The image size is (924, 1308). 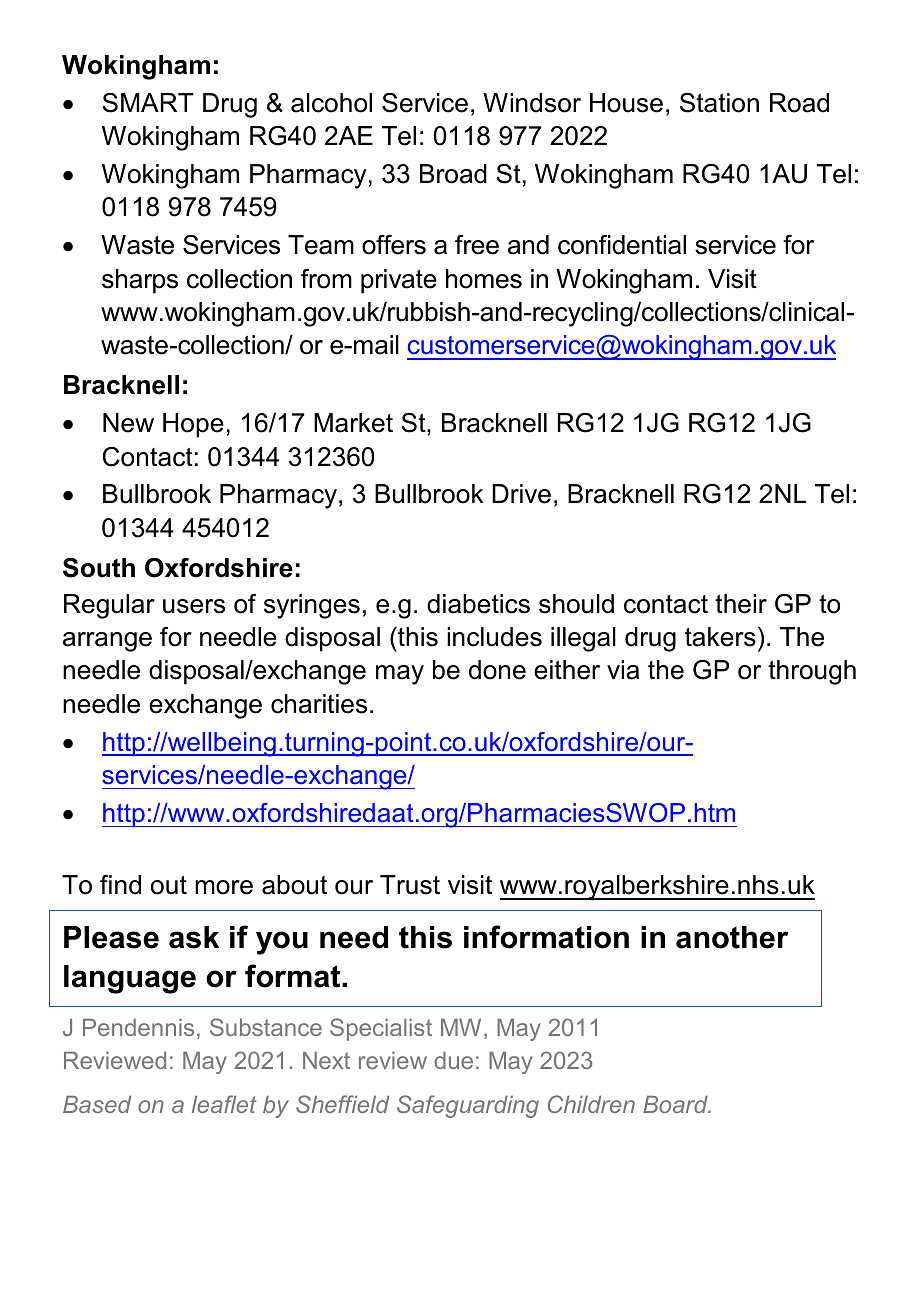 What do you see at coordinates (497, 670) in the screenshot?
I see `done` at bounding box center [497, 670].
